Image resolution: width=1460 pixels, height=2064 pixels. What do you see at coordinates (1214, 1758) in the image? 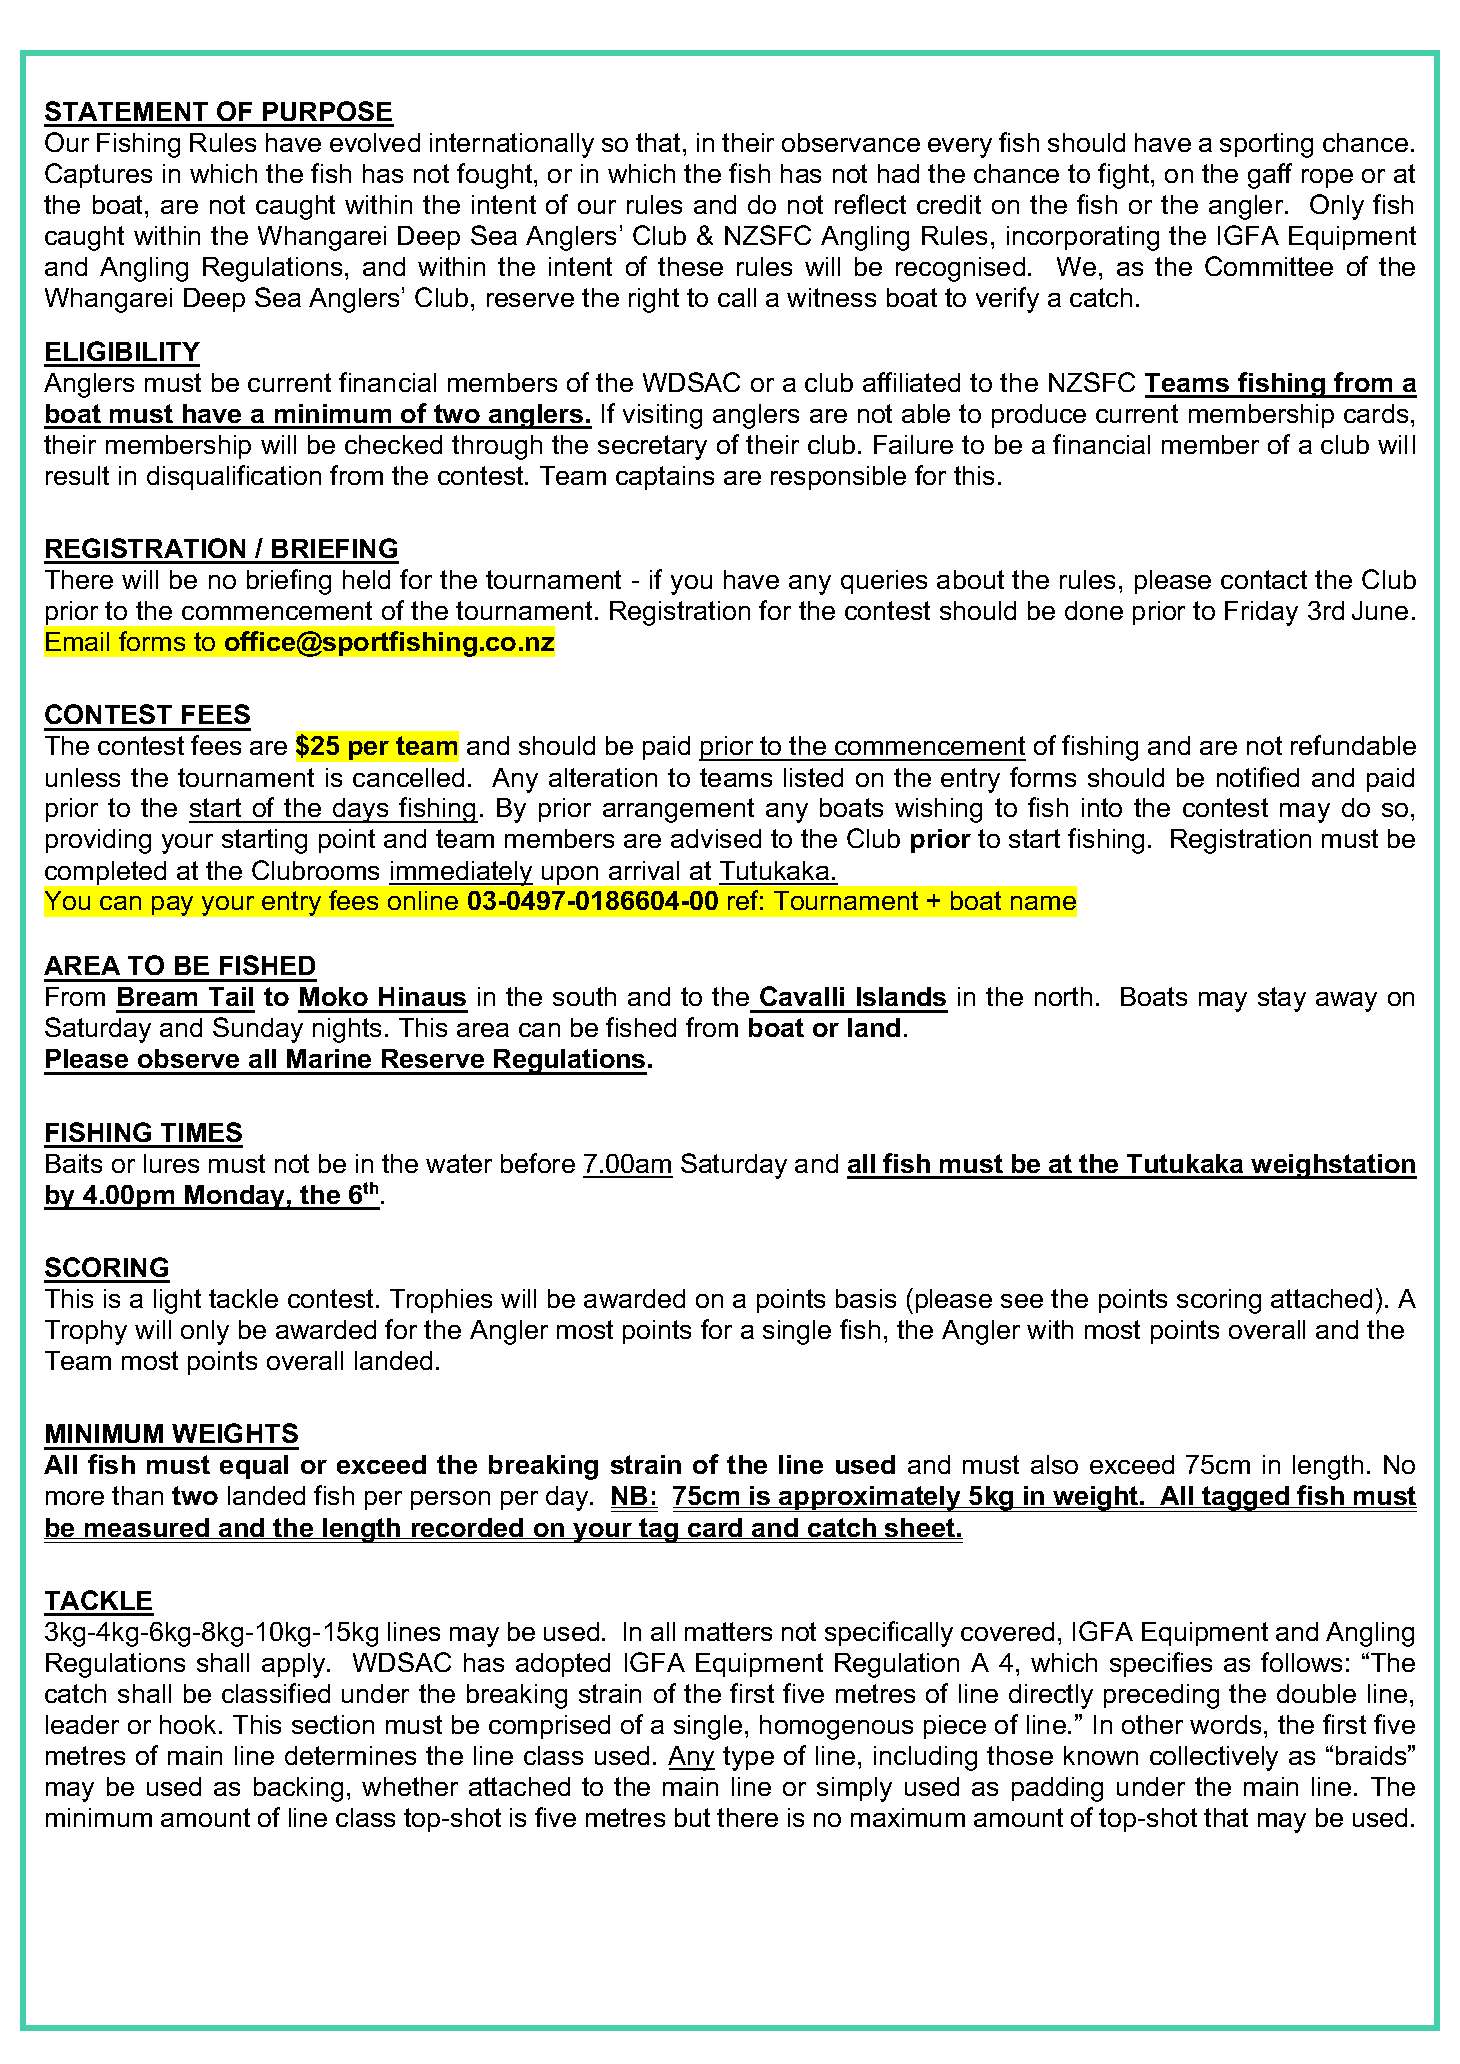
I see `collectively` at bounding box center [1214, 1758].
